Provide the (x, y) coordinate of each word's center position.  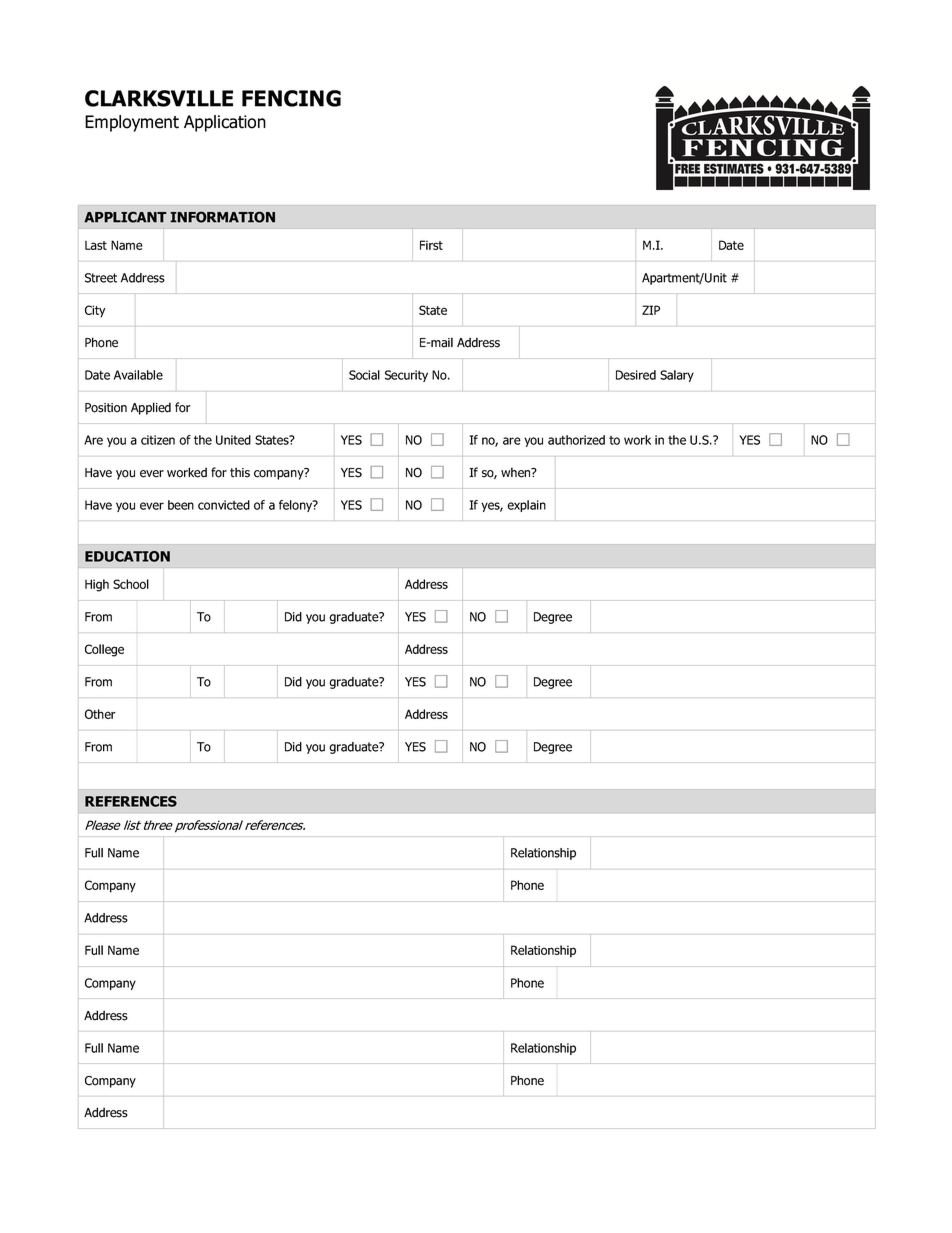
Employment (132, 123)
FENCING (291, 98)
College (104, 650)
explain (526, 506)
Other (100, 714)
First (431, 245)
